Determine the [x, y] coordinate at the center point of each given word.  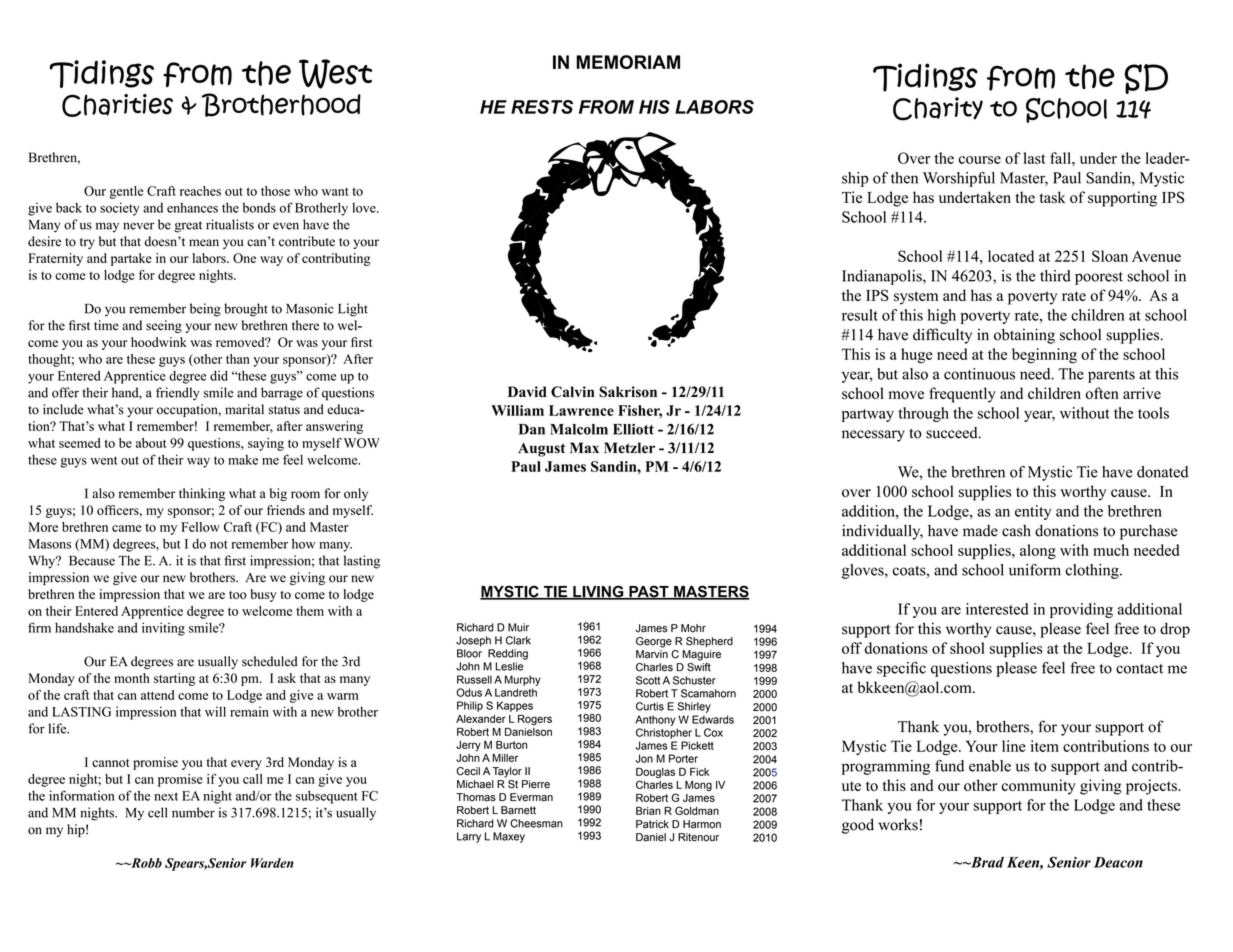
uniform [1035, 570]
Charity [938, 109]
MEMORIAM [628, 62]
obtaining [1024, 336]
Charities [117, 105]
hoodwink [159, 342]
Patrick [652, 824]
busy [263, 595]
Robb [145, 863]
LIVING [598, 592]
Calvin [573, 392]
